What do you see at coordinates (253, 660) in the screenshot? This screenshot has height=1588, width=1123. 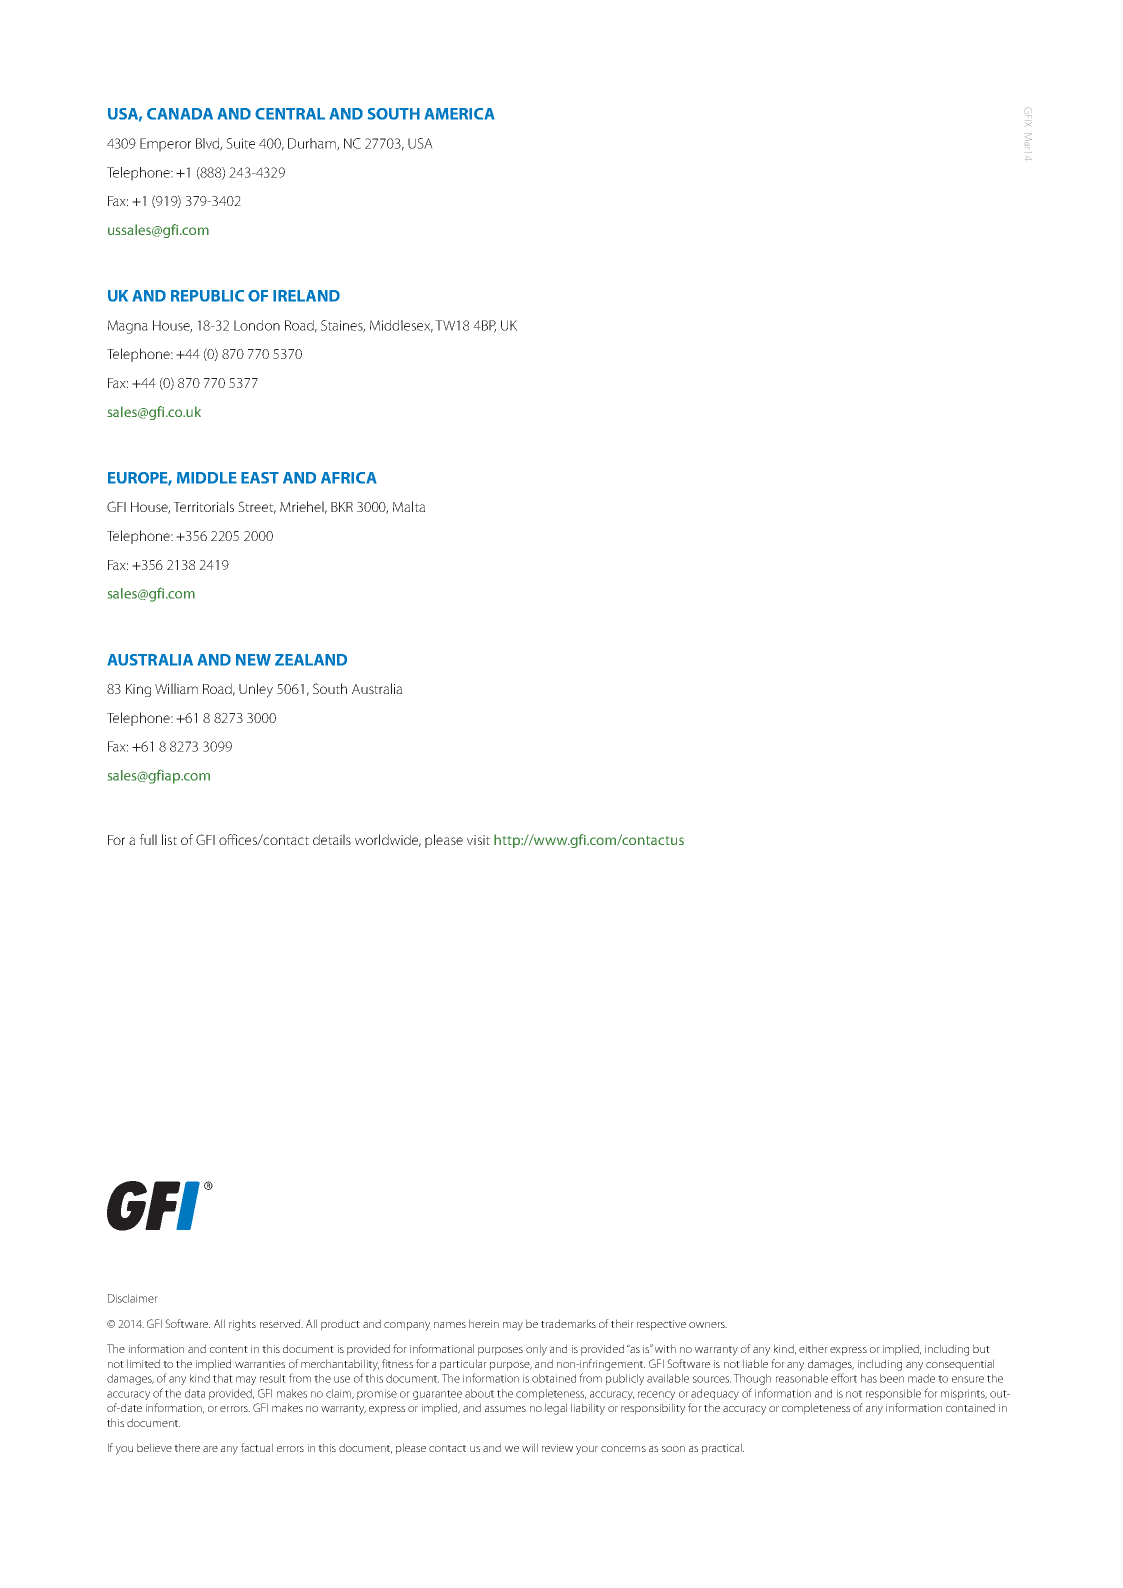 I see `NEW` at bounding box center [253, 660].
